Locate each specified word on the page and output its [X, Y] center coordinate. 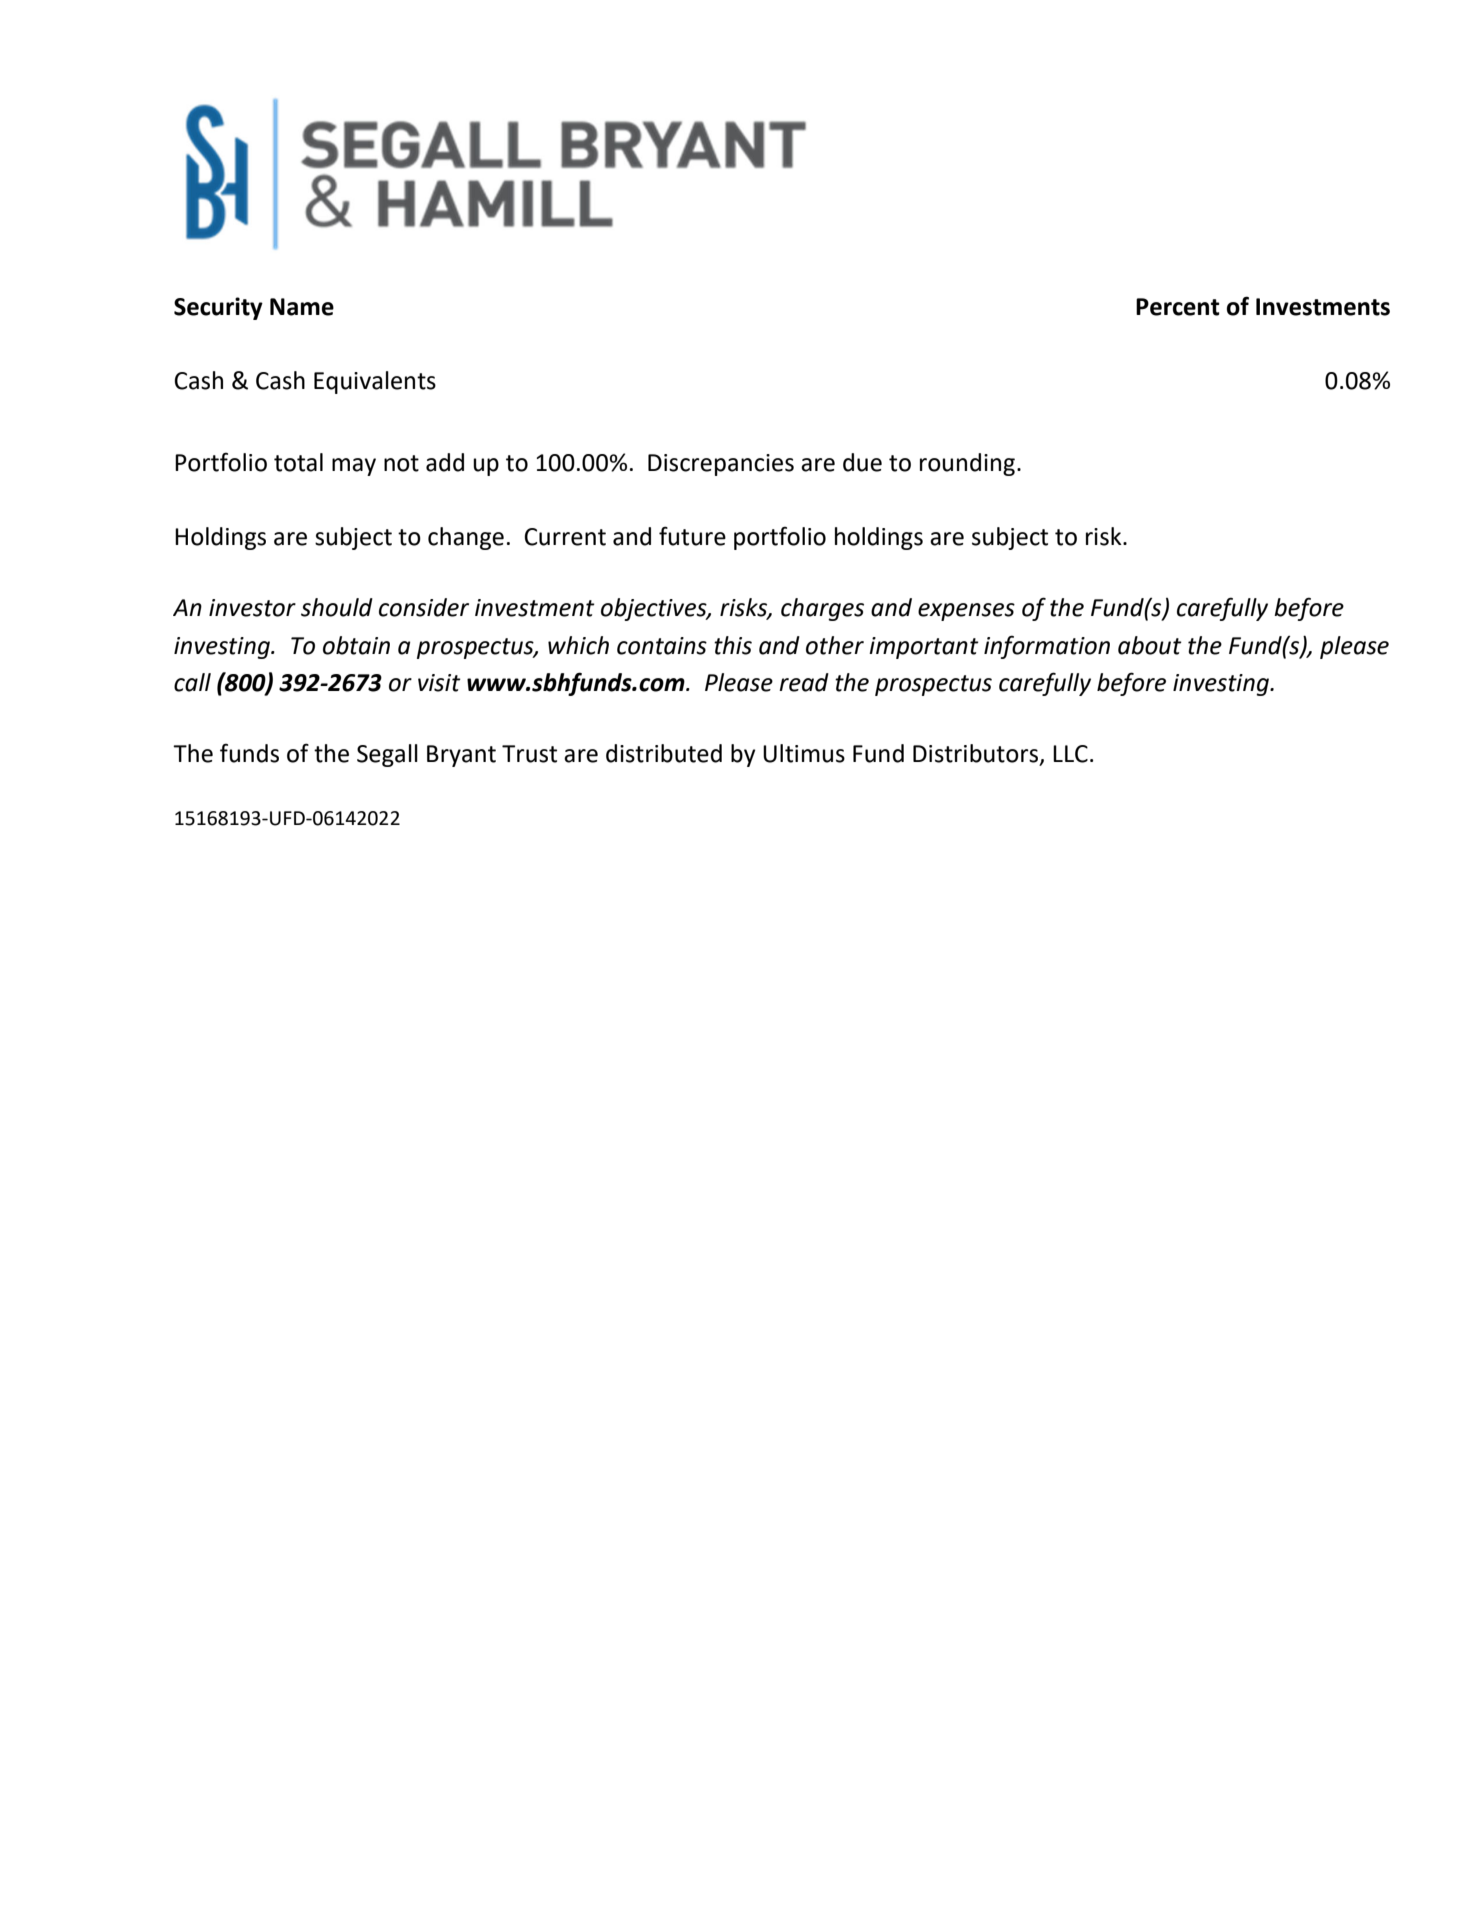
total [298, 462]
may [354, 467]
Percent [1178, 307]
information [1047, 647]
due [862, 462]
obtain [356, 645]
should [337, 607]
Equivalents [375, 382]
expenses [966, 612]
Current [565, 537]
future [692, 536]
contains [662, 646]
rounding [967, 464]
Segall [387, 755]
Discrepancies [721, 465]
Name [302, 307]
